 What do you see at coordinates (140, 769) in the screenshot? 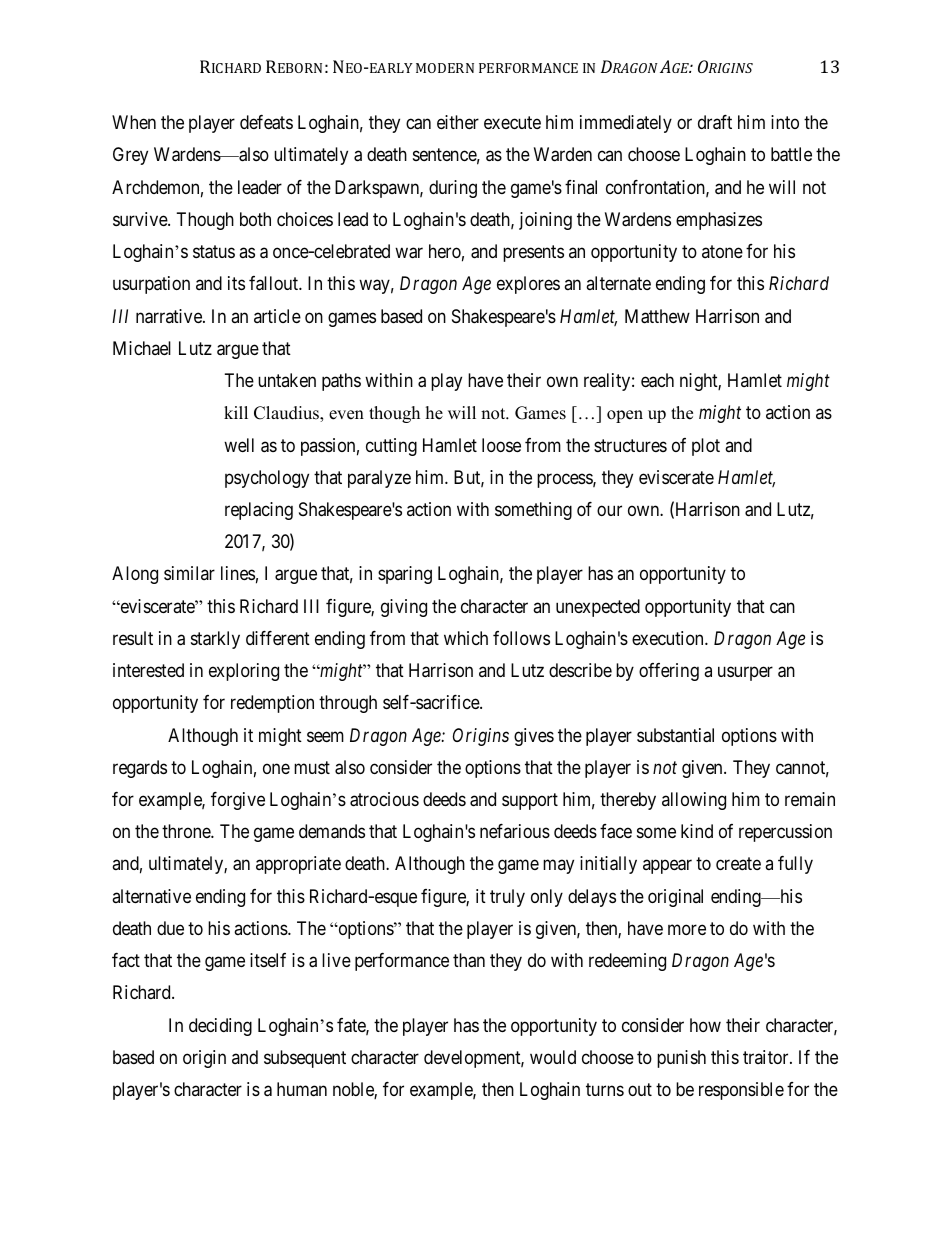
I see `regards` at bounding box center [140, 769].
